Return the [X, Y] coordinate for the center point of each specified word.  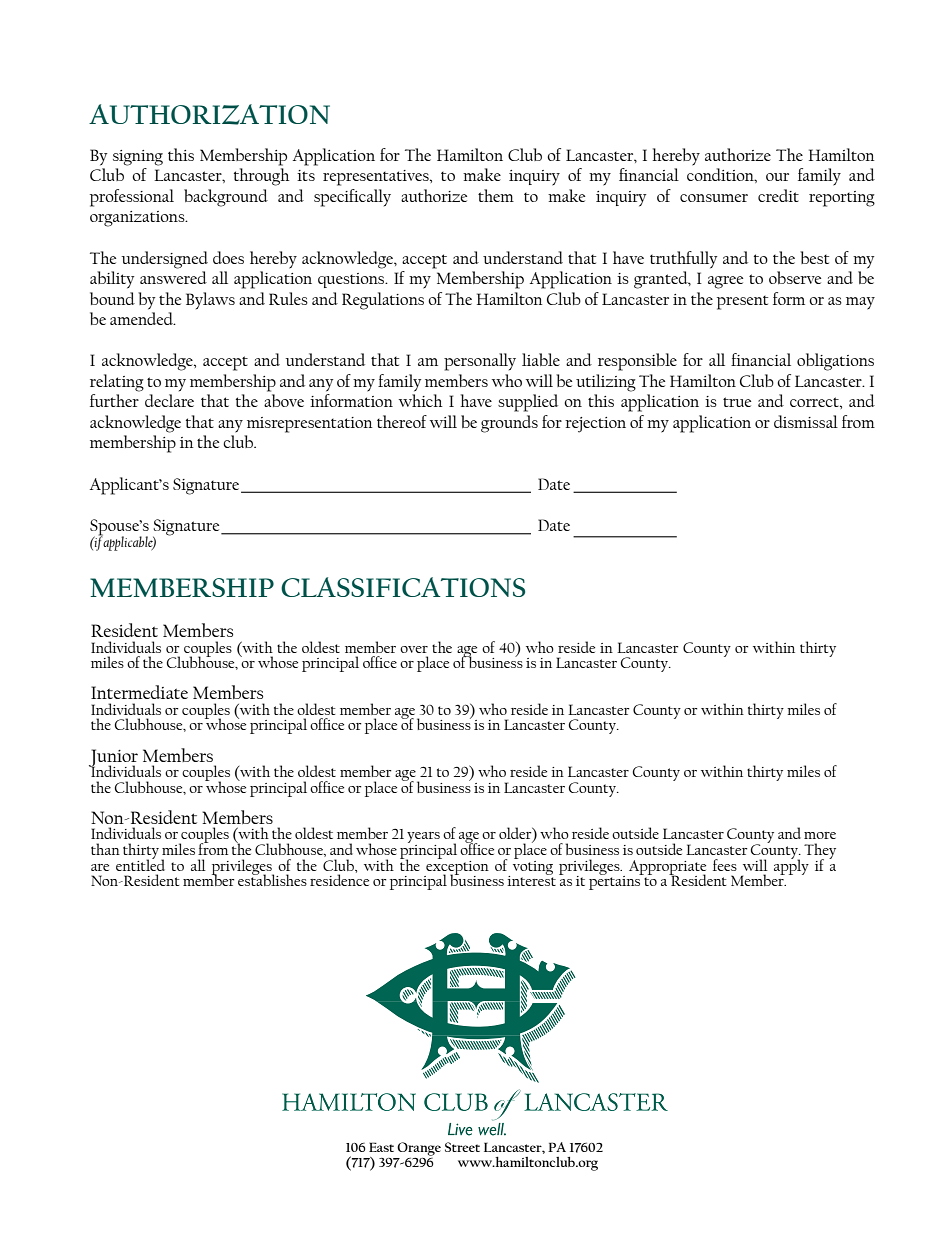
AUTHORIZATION [209, 114]
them [496, 195]
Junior [113, 759]
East [381, 1147]
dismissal [806, 421]
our [777, 177]
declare [169, 400]
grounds [509, 424]
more [820, 835]
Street [462, 1147]
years [423, 839]
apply [791, 866]
